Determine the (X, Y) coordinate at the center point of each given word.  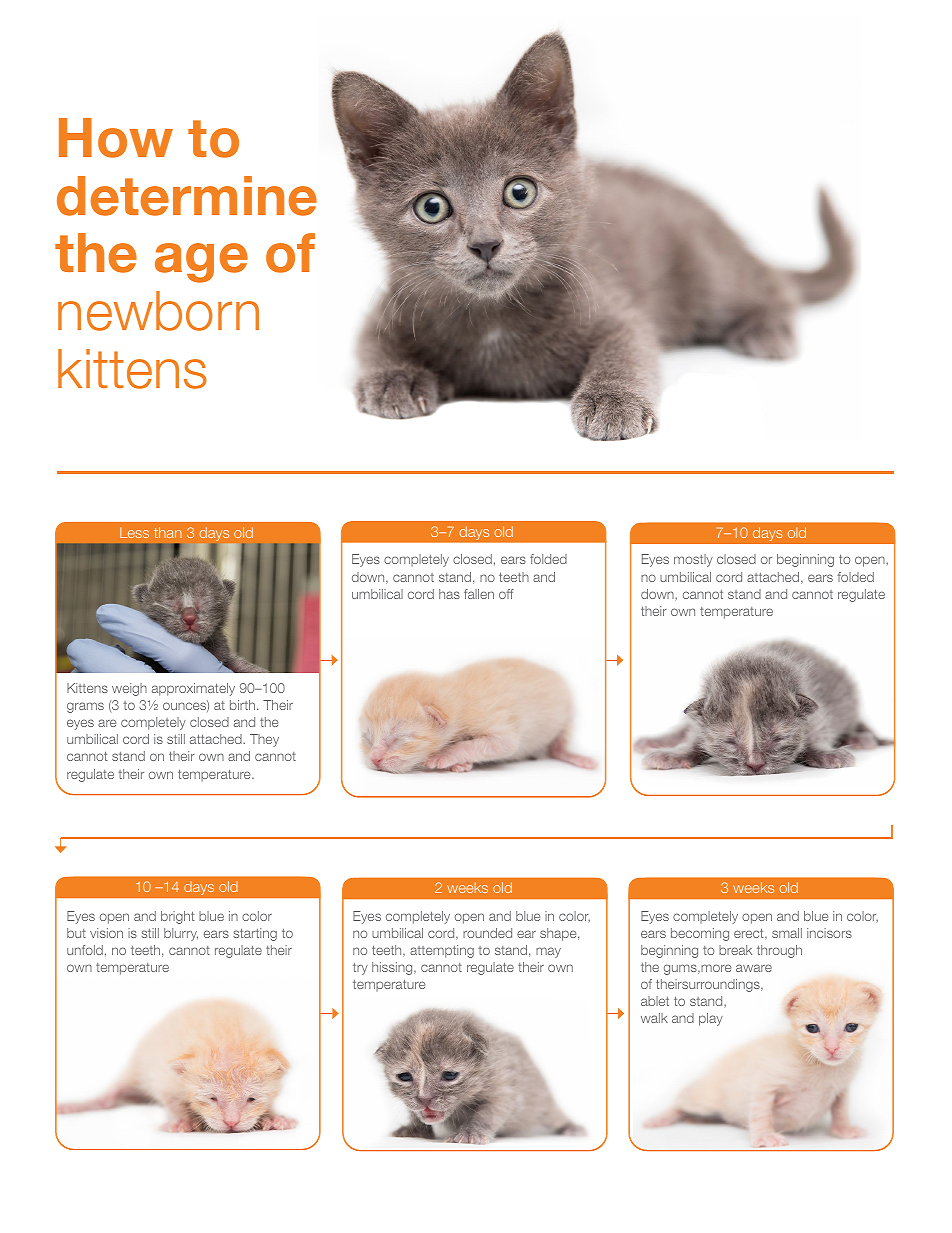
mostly (693, 560)
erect (750, 934)
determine (187, 196)
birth (244, 705)
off (506, 594)
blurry (181, 934)
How (116, 138)
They (264, 740)
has (449, 594)
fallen (479, 594)
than (168, 532)
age (201, 263)
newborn (158, 311)
